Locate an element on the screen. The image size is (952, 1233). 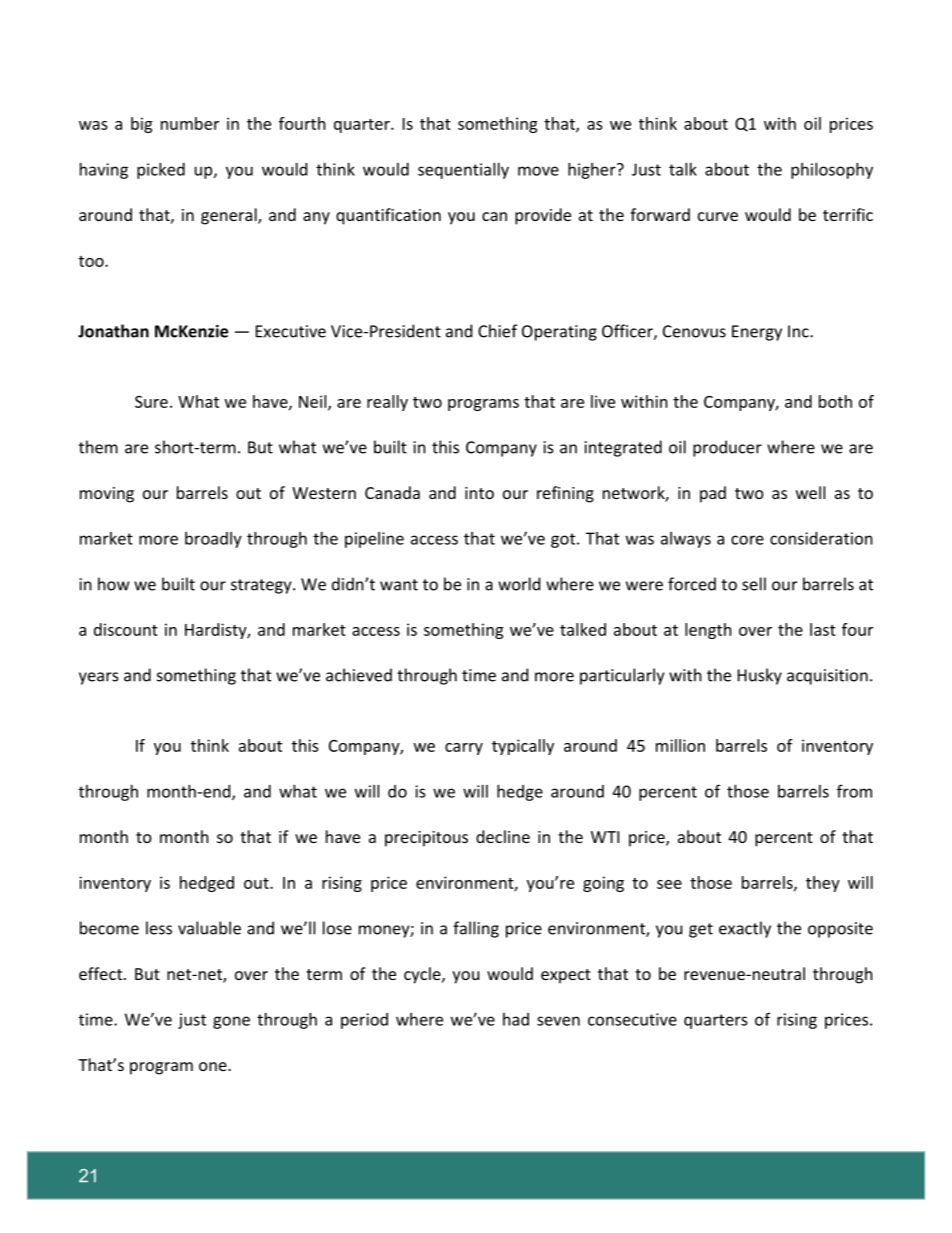
picked is located at coordinates (161, 171).
